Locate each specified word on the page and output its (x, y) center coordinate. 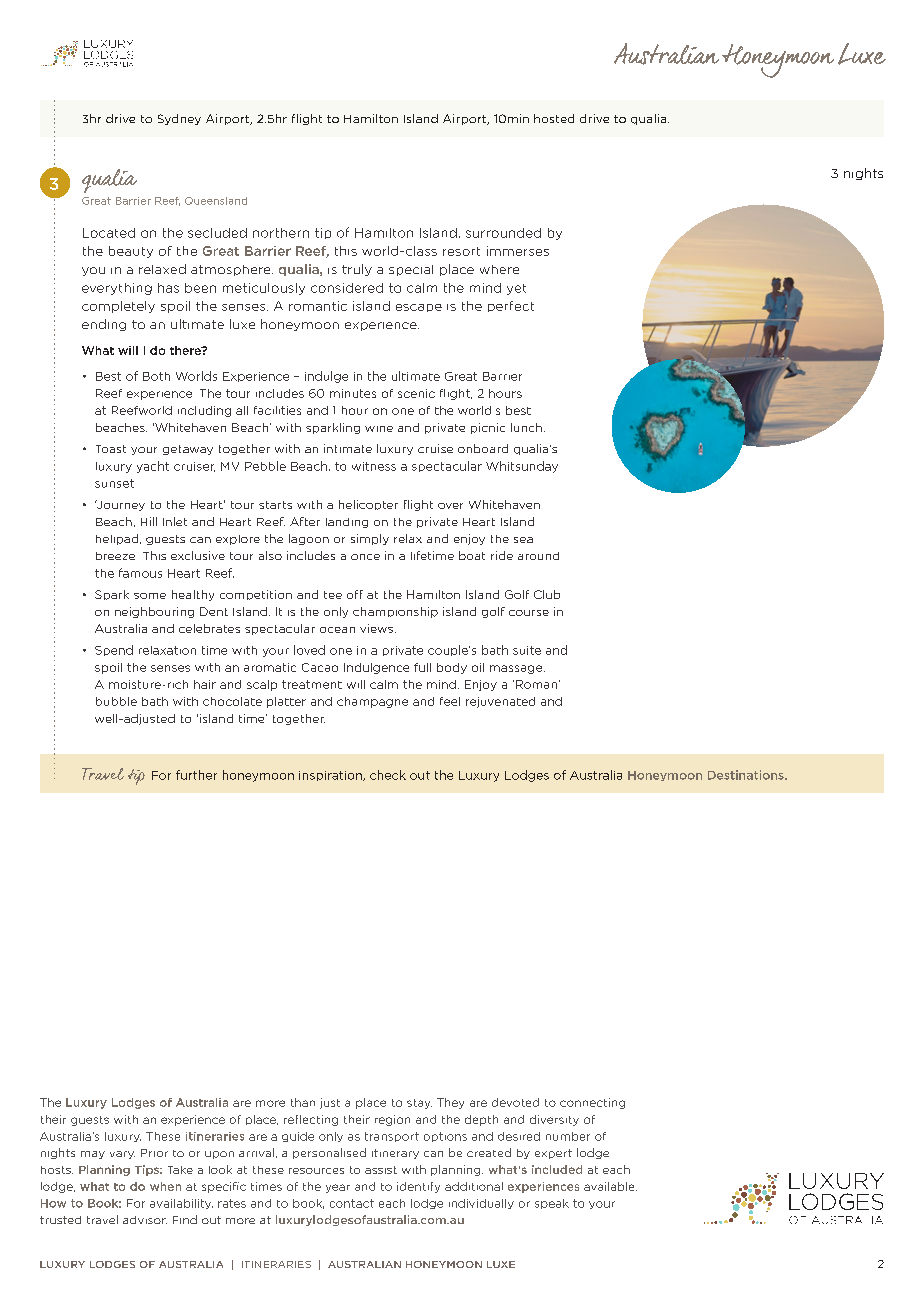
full (422, 667)
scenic (416, 393)
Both (156, 376)
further (196, 775)
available (610, 1186)
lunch (526, 427)
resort (461, 251)
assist (381, 1170)
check (388, 775)
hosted (554, 118)
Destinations (747, 775)
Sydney (179, 119)
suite (527, 650)
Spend (114, 650)
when (165, 1186)
